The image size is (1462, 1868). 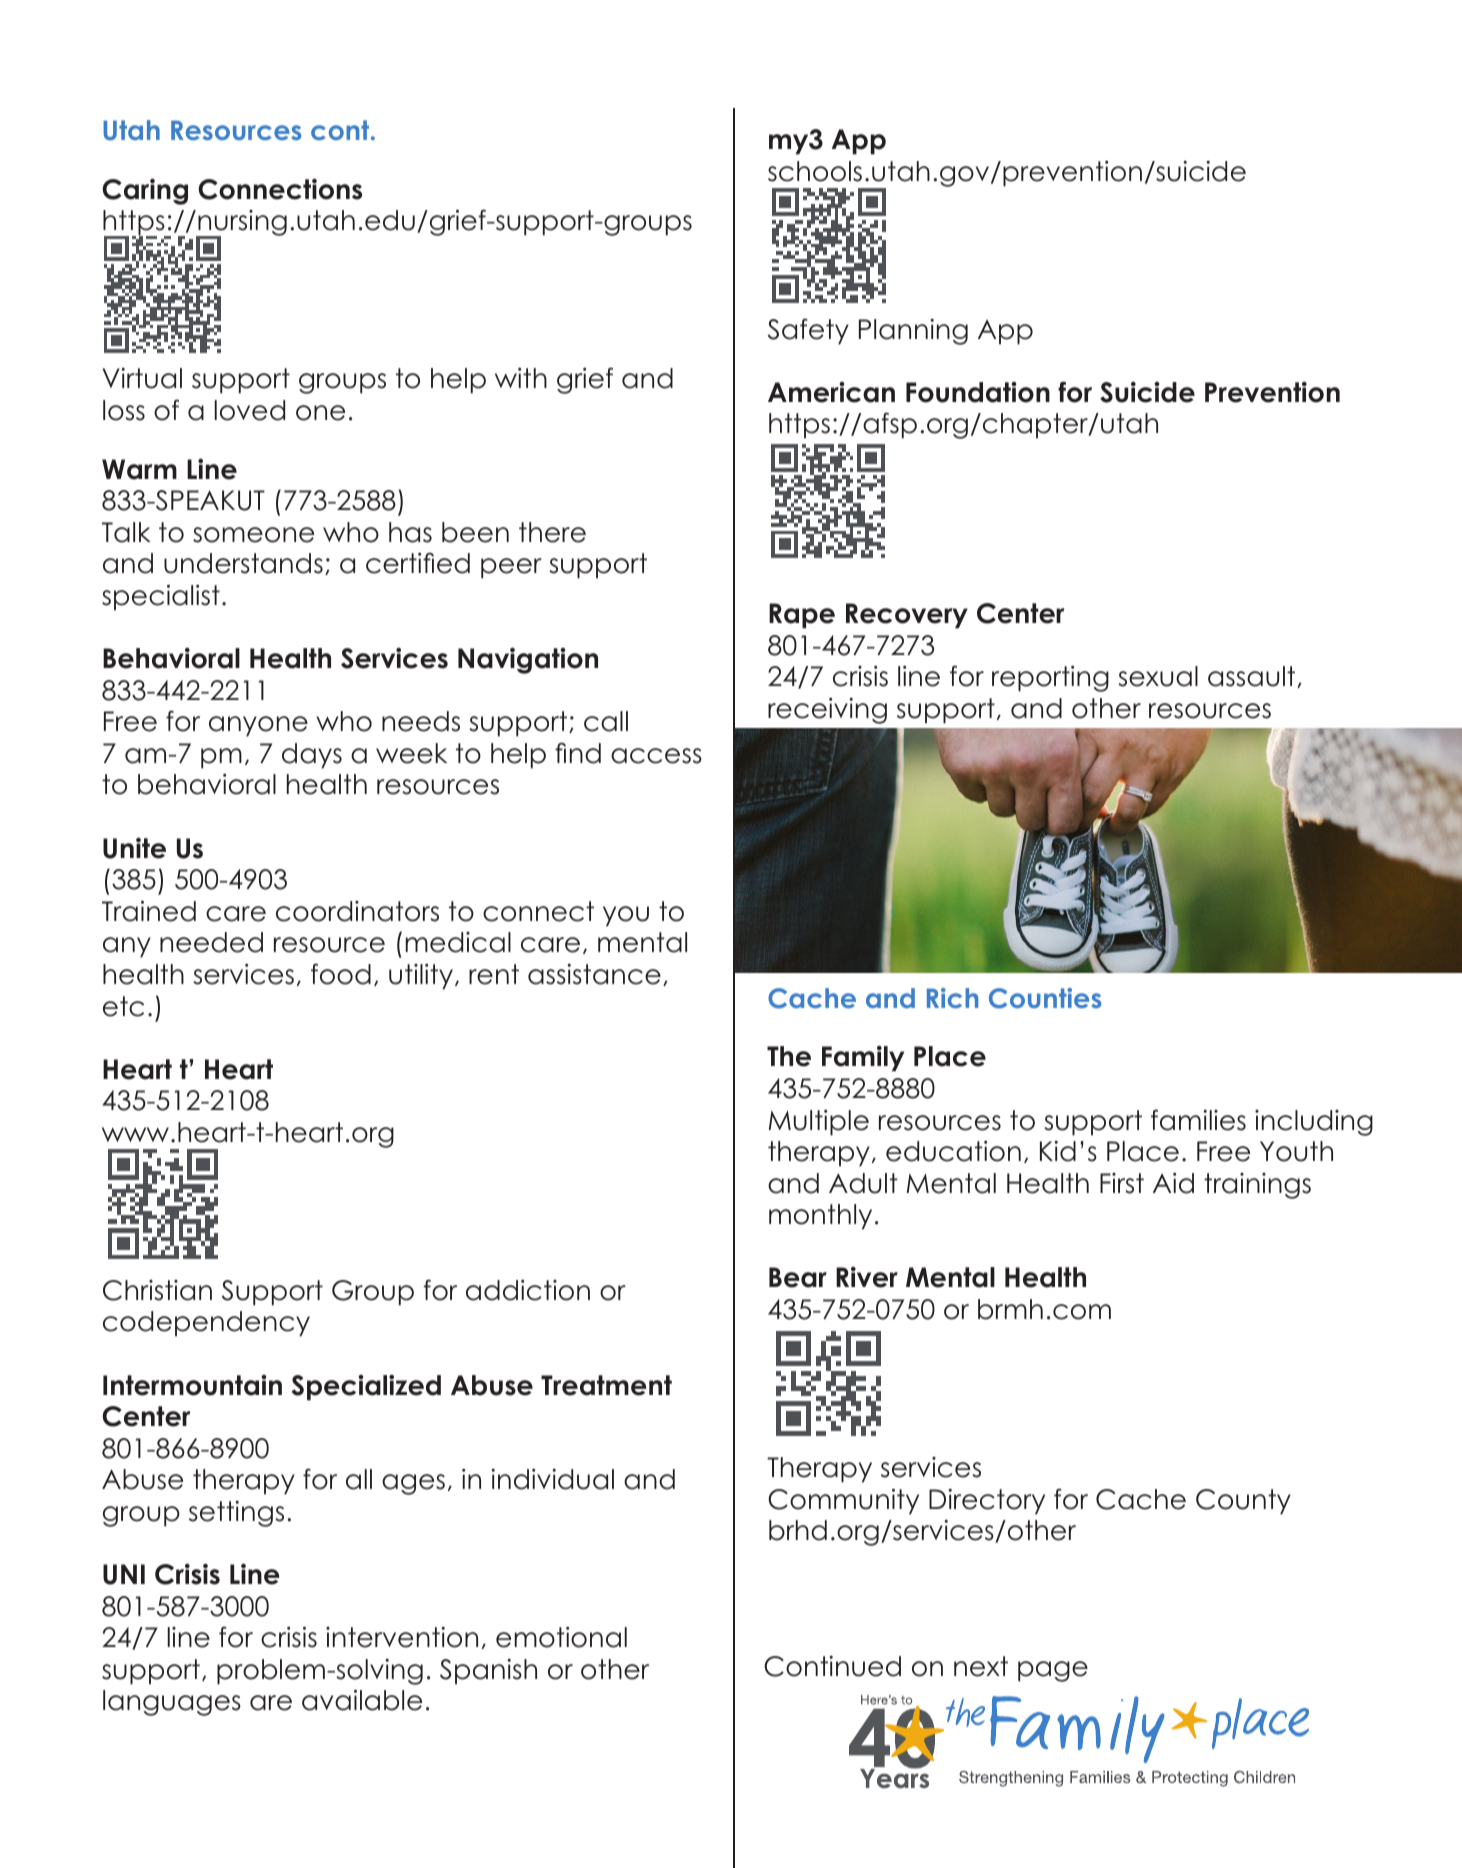 I want to click on available, so click(x=362, y=1700).
